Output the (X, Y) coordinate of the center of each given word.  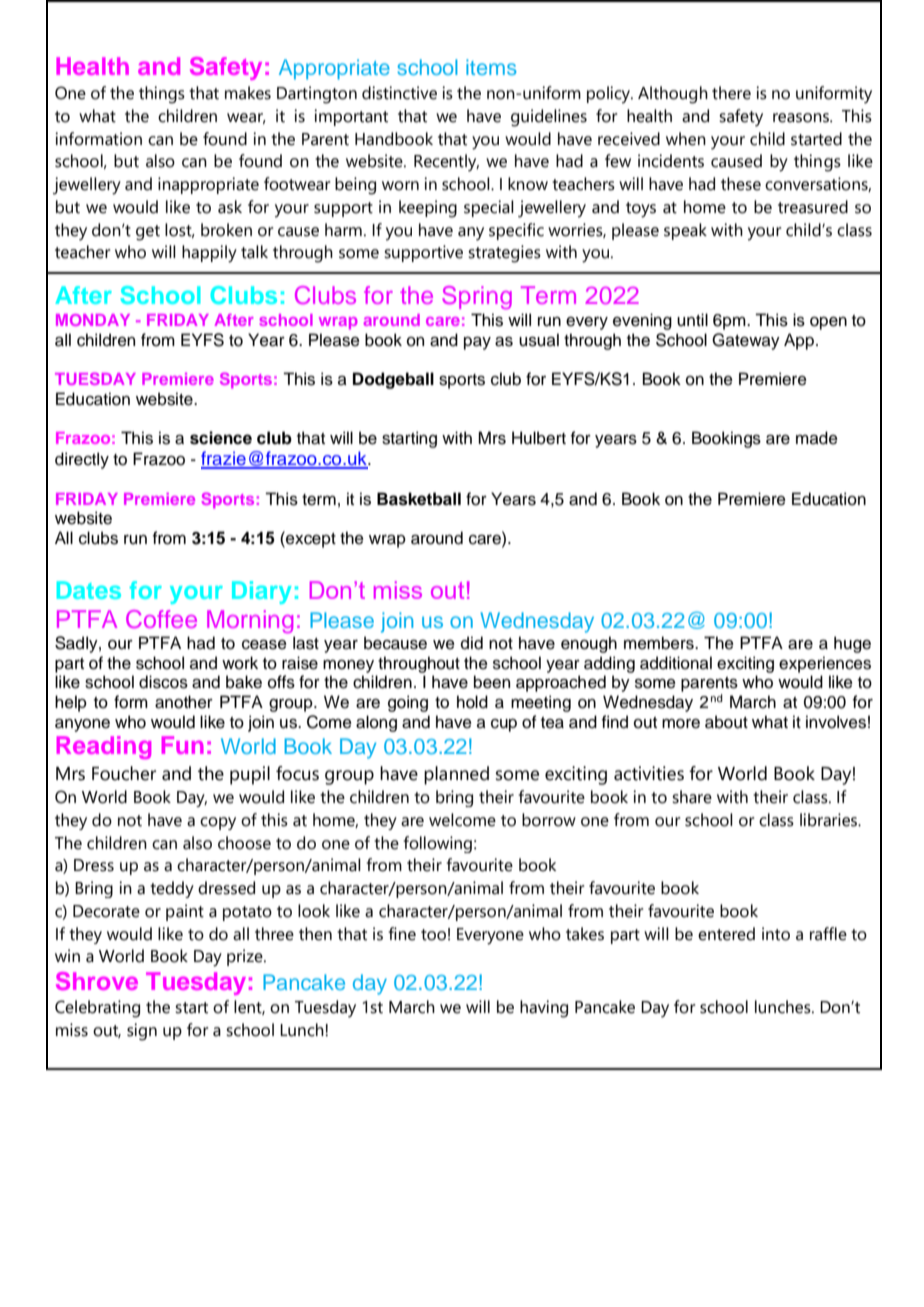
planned (456, 775)
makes (248, 93)
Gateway (746, 341)
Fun (183, 745)
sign (142, 1032)
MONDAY (93, 320)
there (731, 93)
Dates (89, 590)
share (692, 797)
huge (852, 644)
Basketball (419, 499)
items (491, 67)
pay (477, 343)
